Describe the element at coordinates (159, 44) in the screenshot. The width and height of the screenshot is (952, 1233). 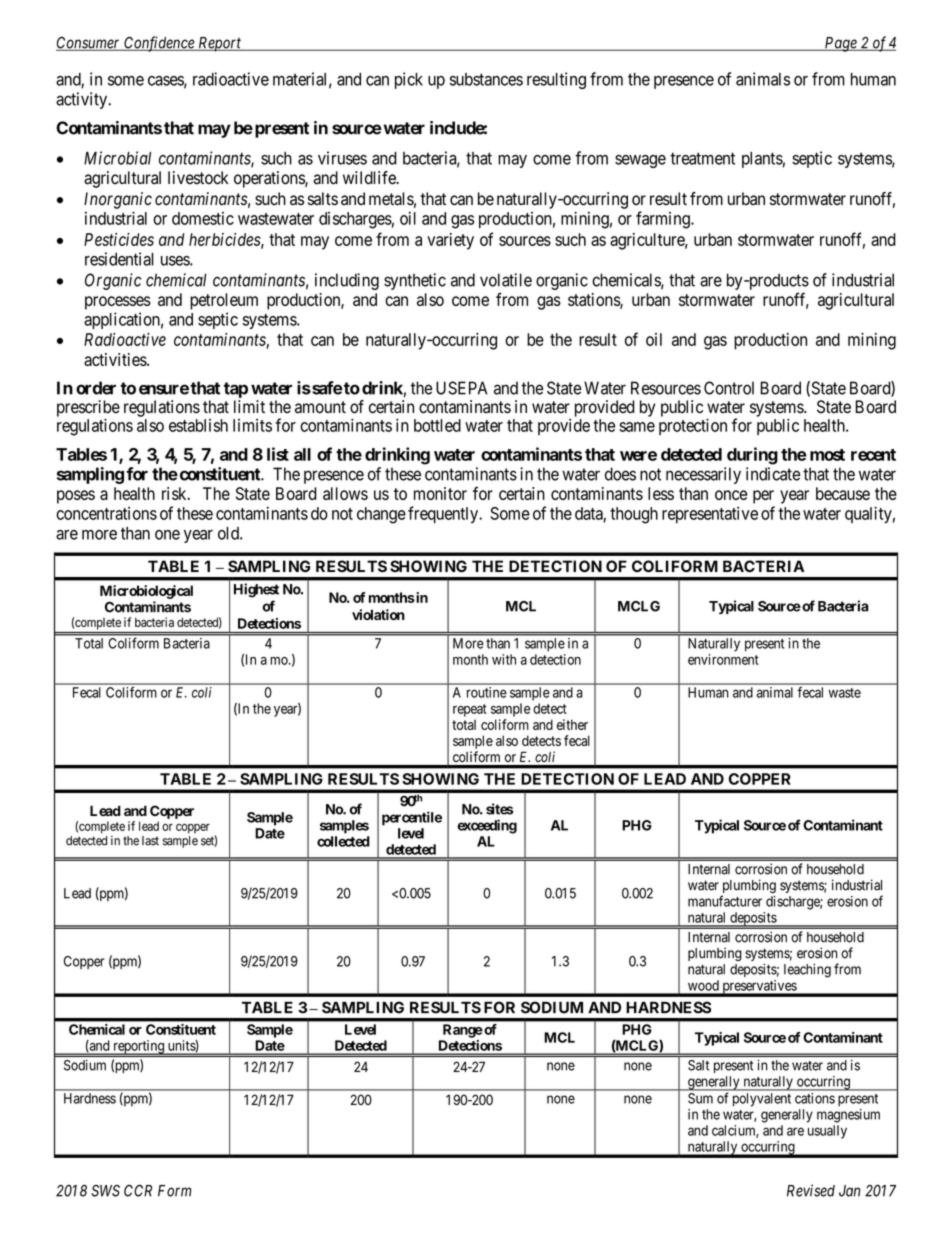
I see `Confidence` at that location.
